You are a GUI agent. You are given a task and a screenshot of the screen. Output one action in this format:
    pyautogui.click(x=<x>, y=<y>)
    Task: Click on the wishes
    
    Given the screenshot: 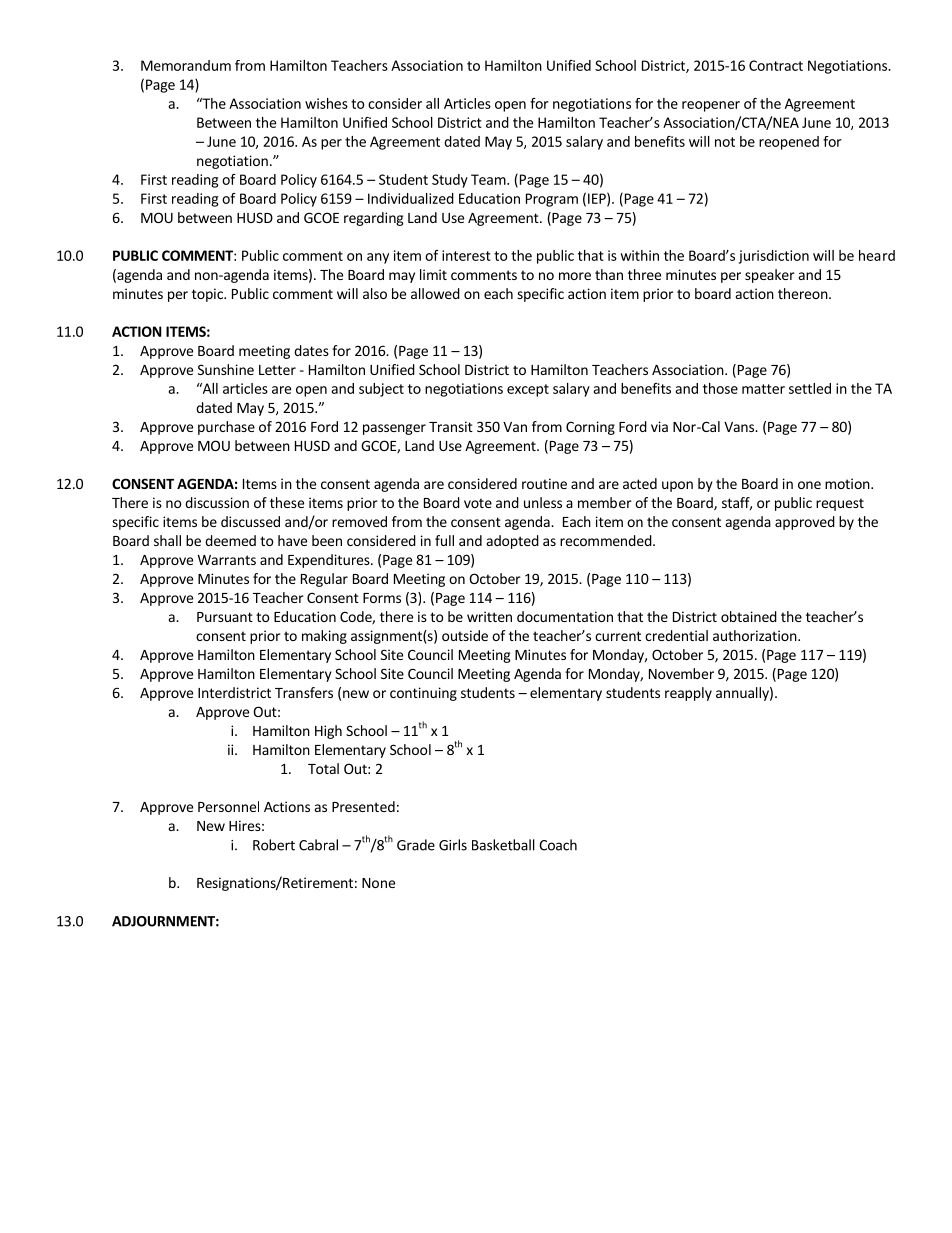 What is the action you would take?
    pyautogui.click(x=326, y=103)
